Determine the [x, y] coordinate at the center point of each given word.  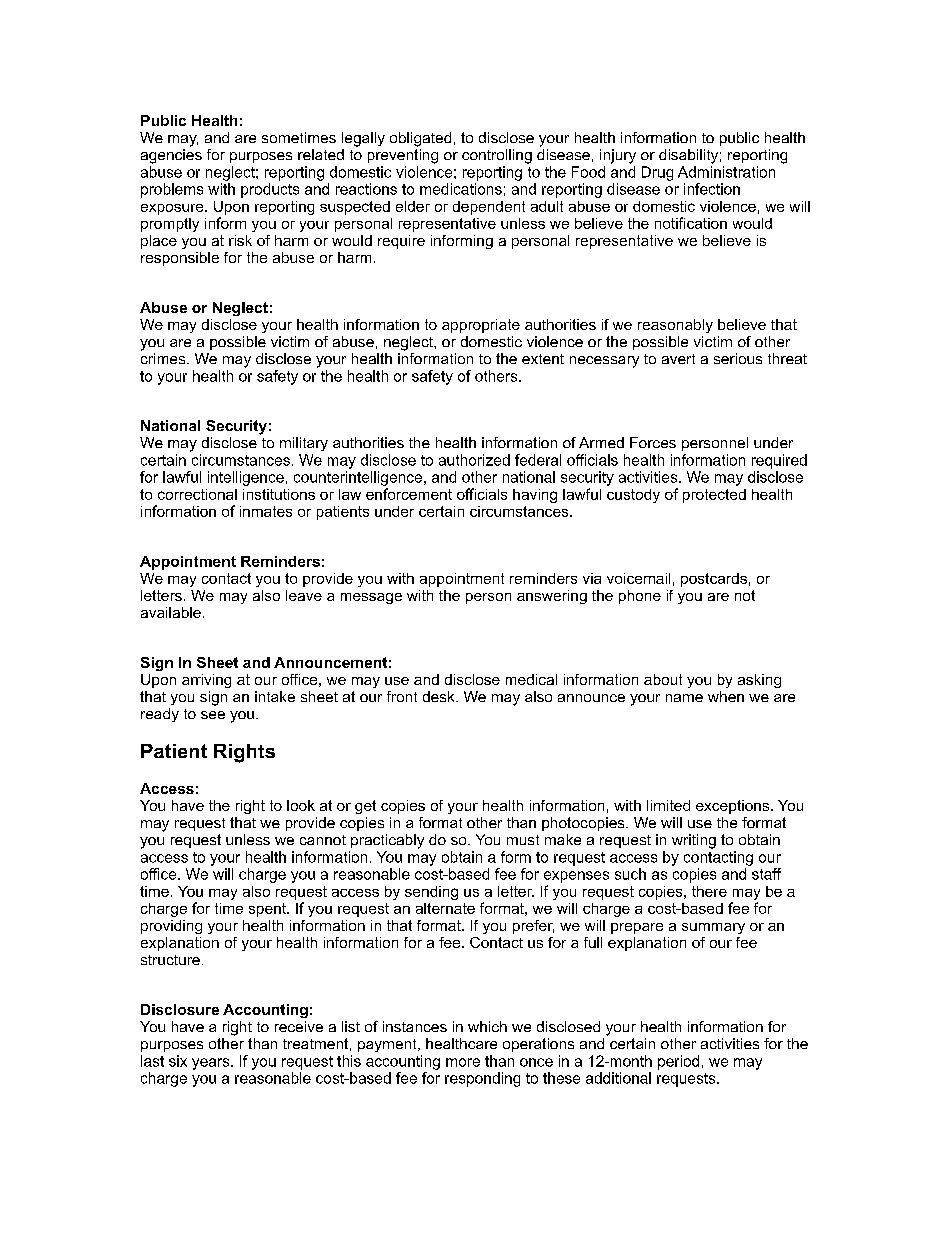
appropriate [481, 326]
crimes [164, 358]
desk [440, 696]
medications [461, 189]
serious [738, 358]
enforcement [409, 494]
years [212, 1064]
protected [714, 496]
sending [431, 893]
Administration [726, 172]
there [709, 891]
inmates [266, 511]
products [270, 190]
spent [268, 910]
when [726, 696]
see [213, 715]
